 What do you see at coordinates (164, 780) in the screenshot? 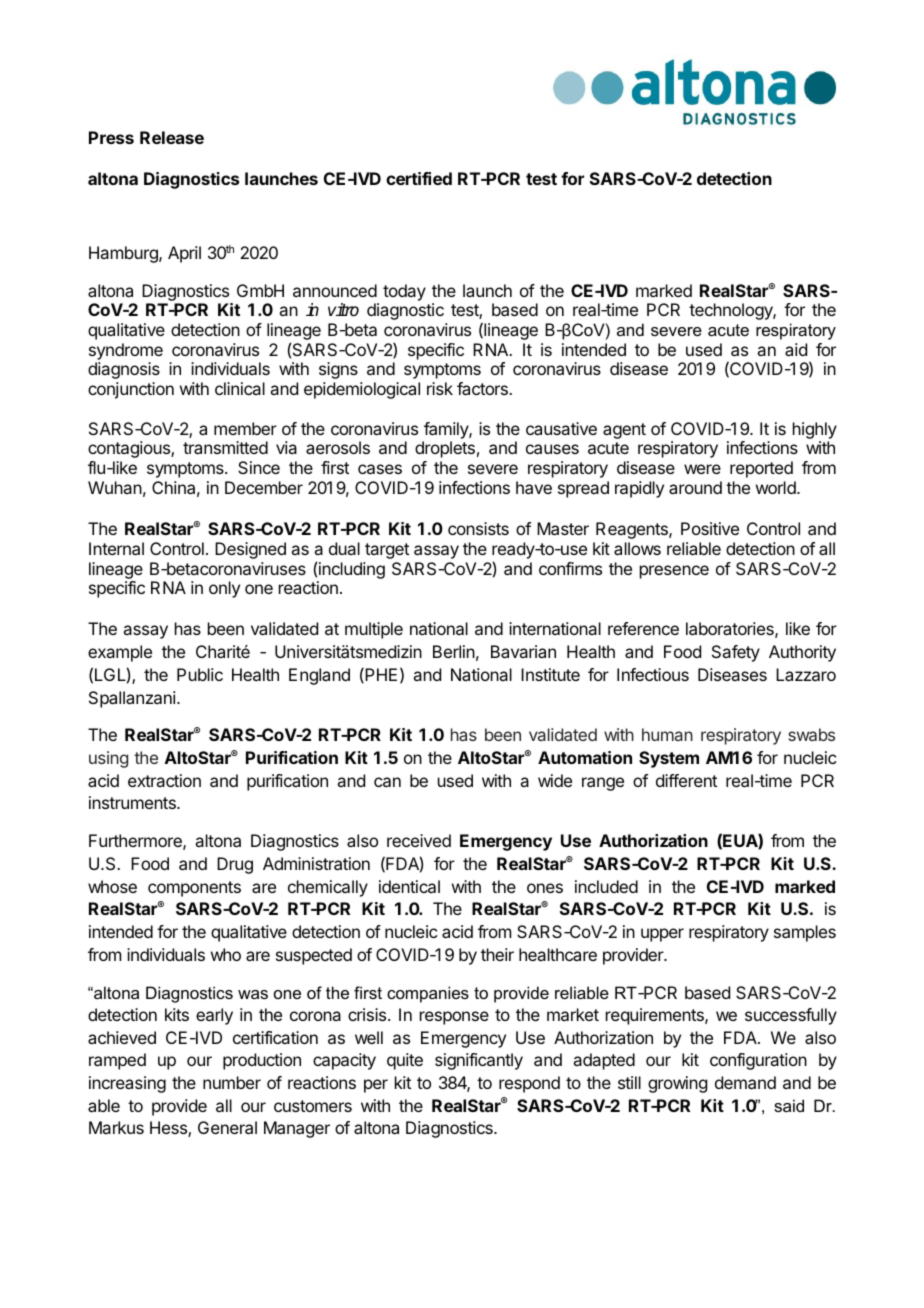
I see `extraction` at bounding box center [164, 780].
